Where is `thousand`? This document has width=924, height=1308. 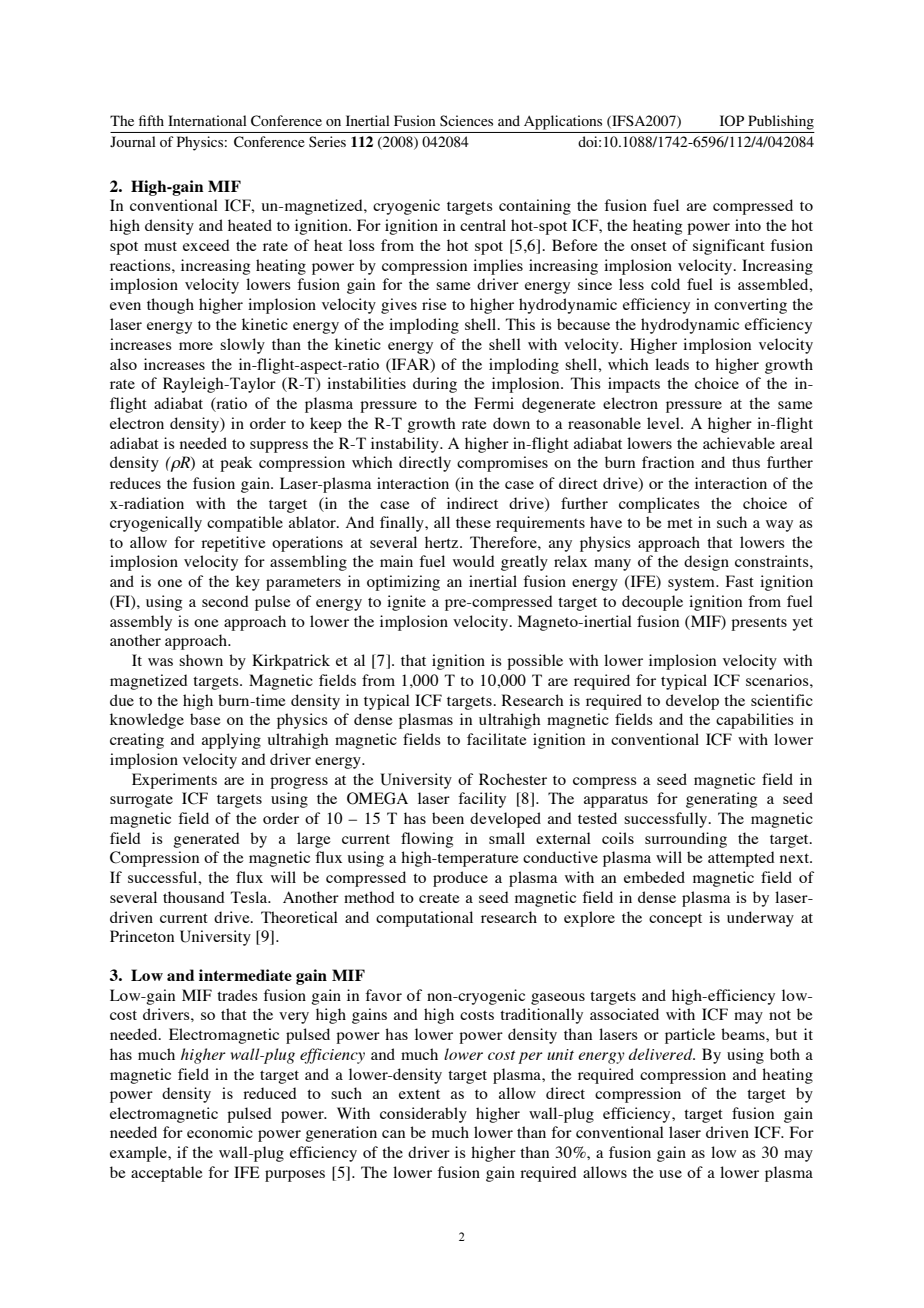
thousand is located at coordinates (194, 897).
